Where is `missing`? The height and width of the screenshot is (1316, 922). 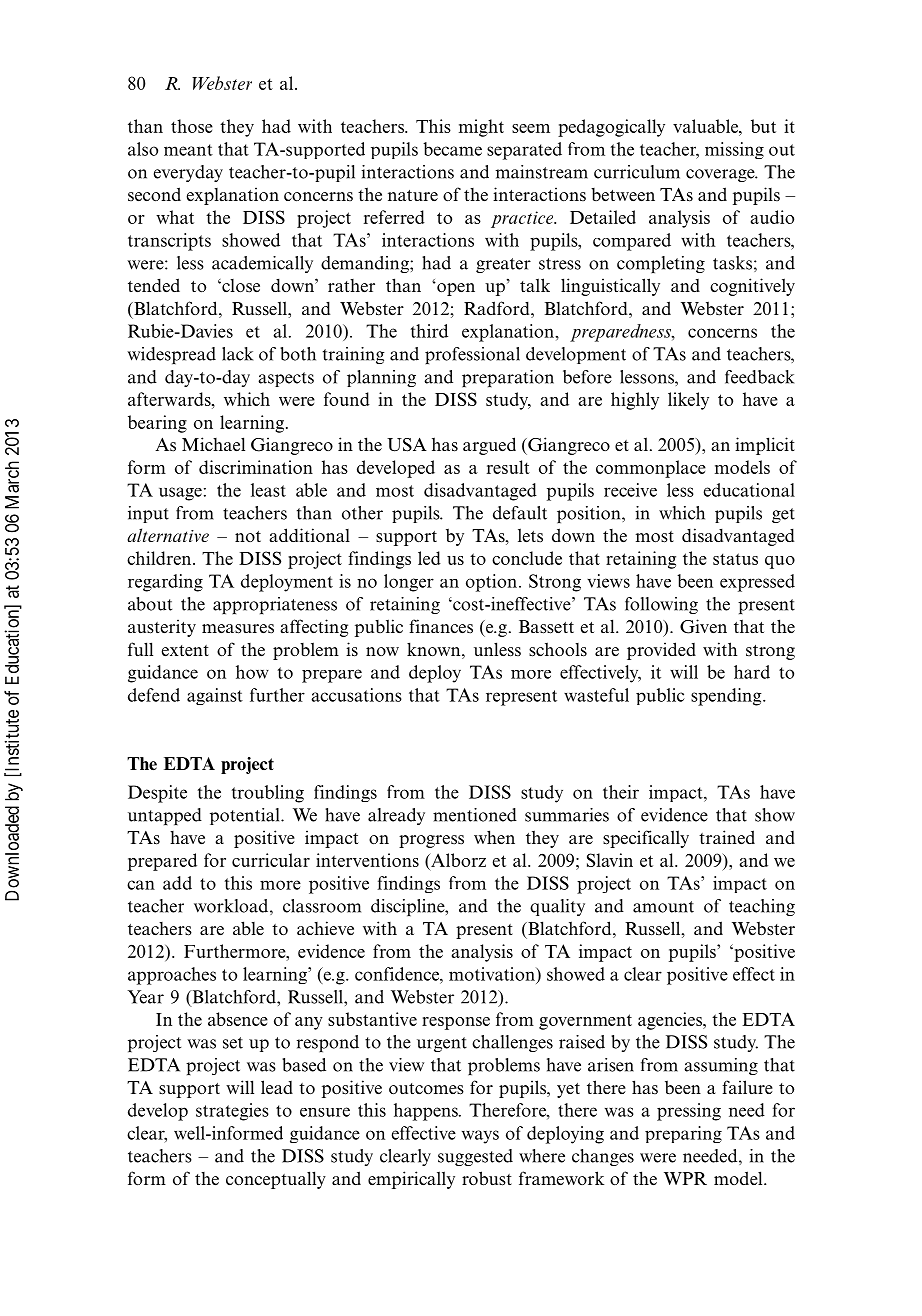 missing is located at coordinates (734, 150).
